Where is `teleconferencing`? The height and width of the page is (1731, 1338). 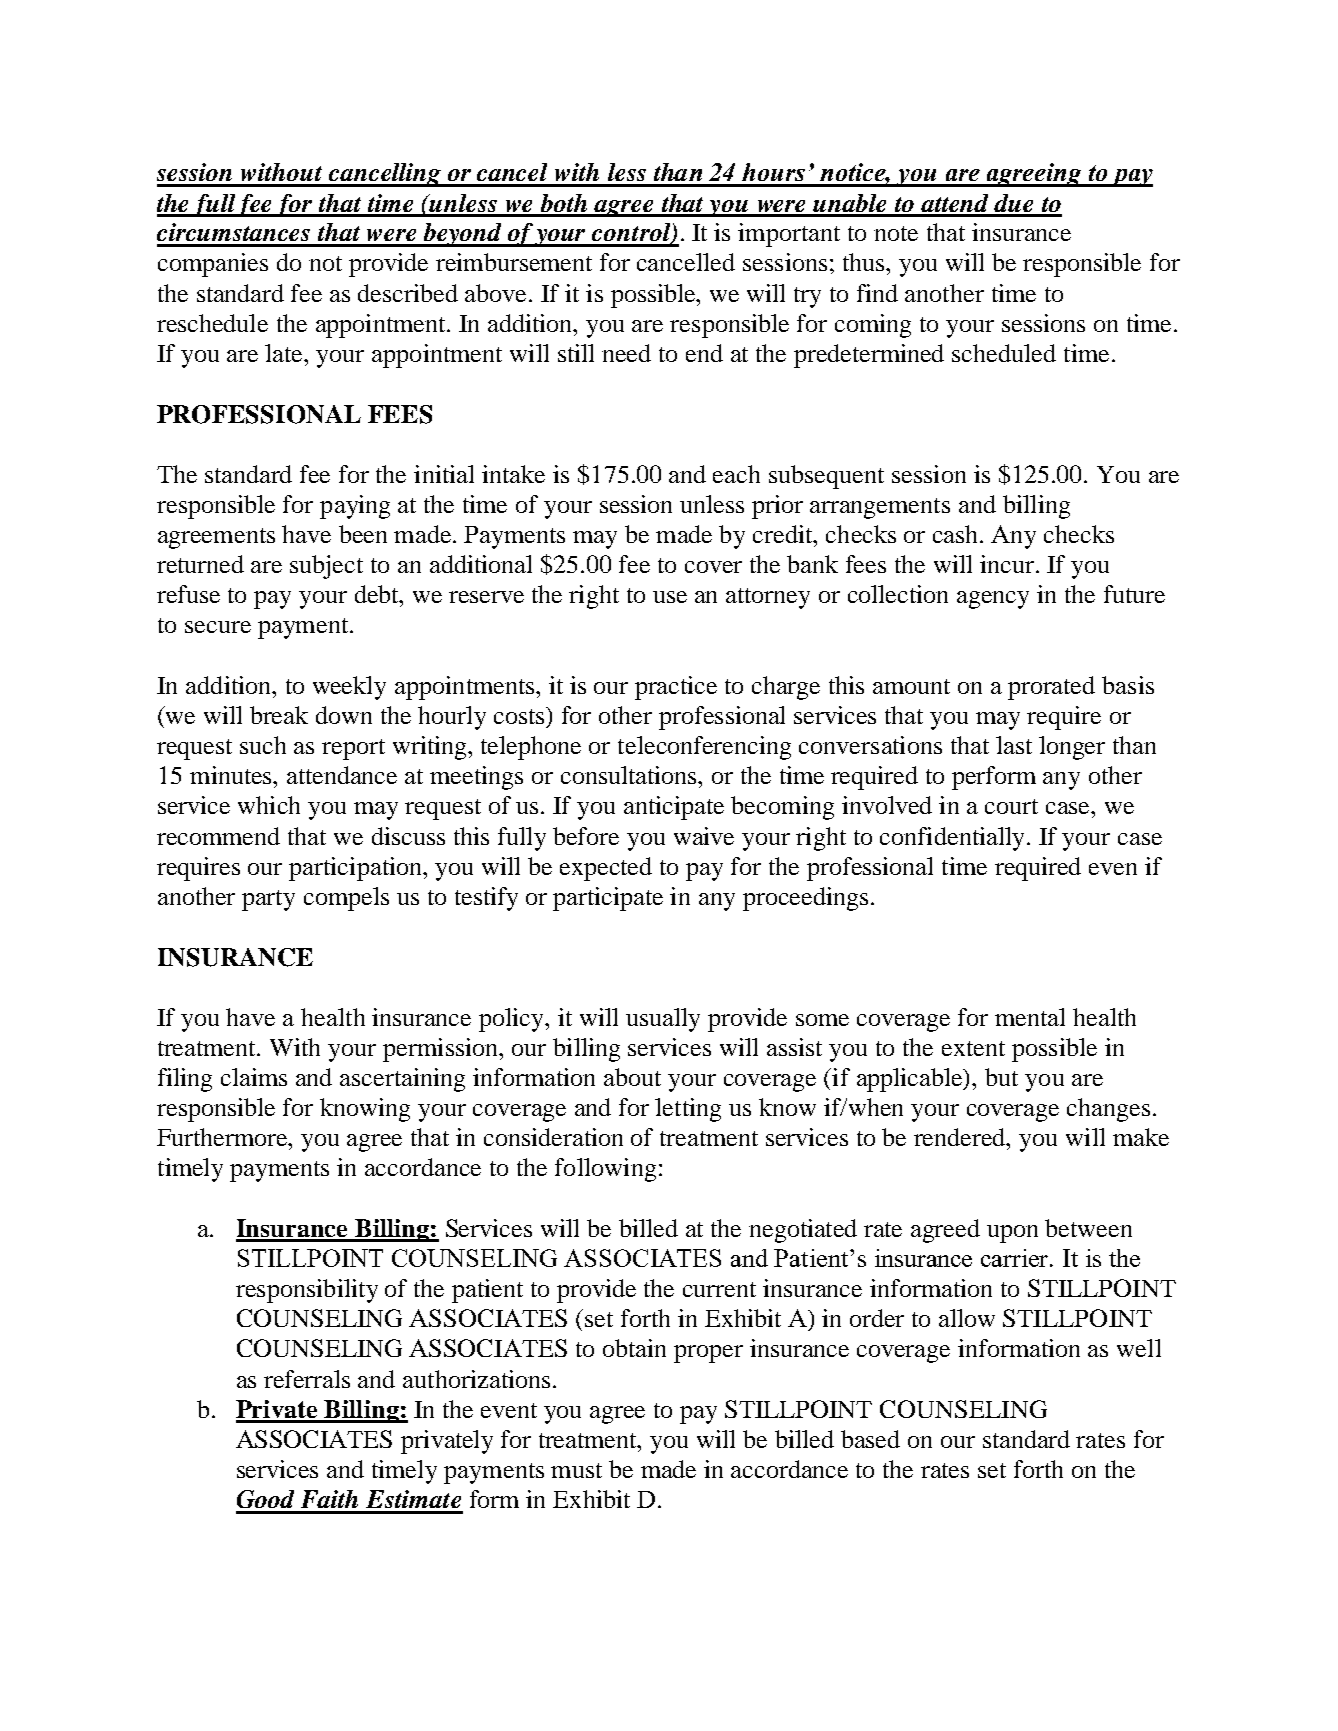 teleconferencing is located at coordinates (704, 748).
